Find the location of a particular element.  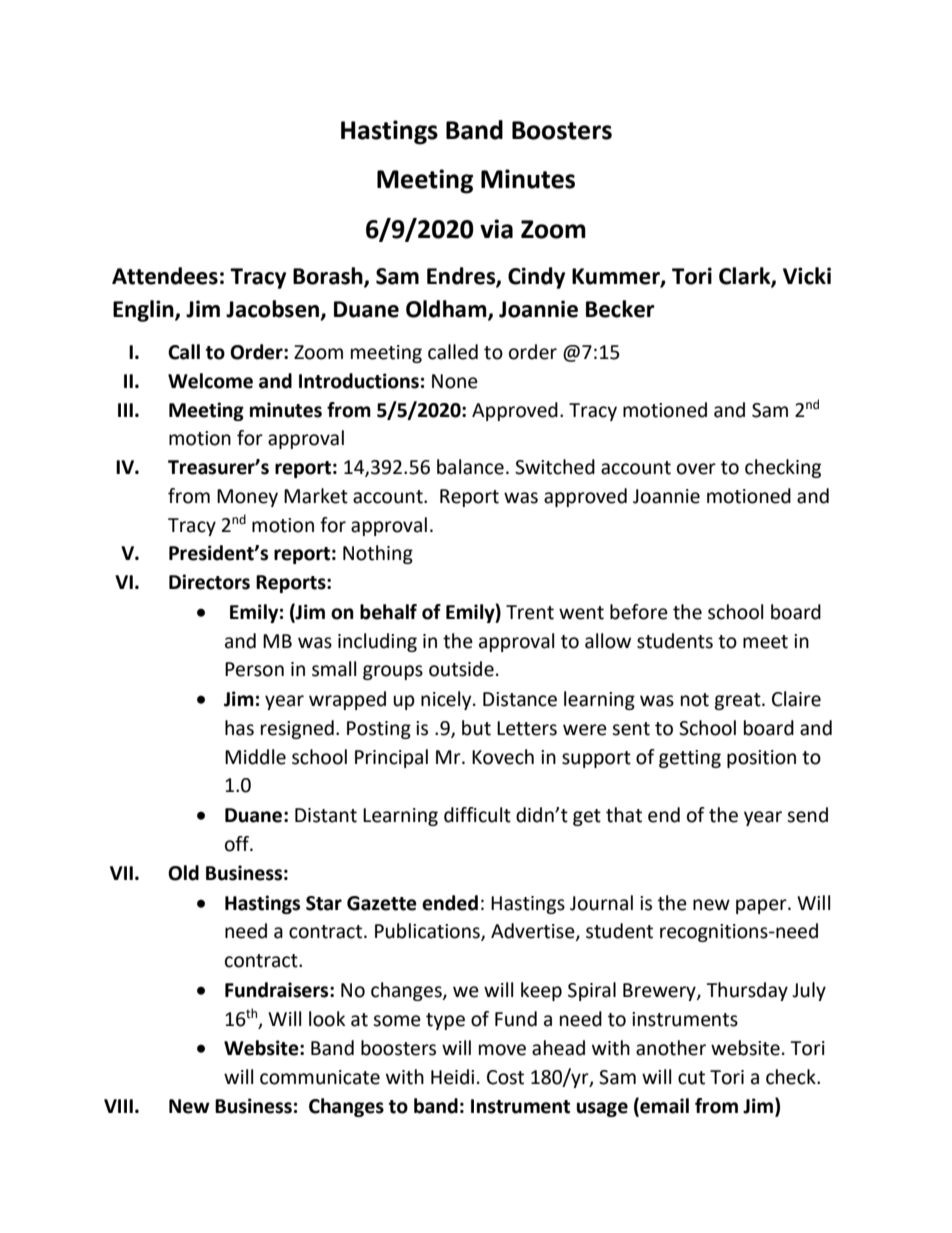

Money is located at coordinates (247, 498).
